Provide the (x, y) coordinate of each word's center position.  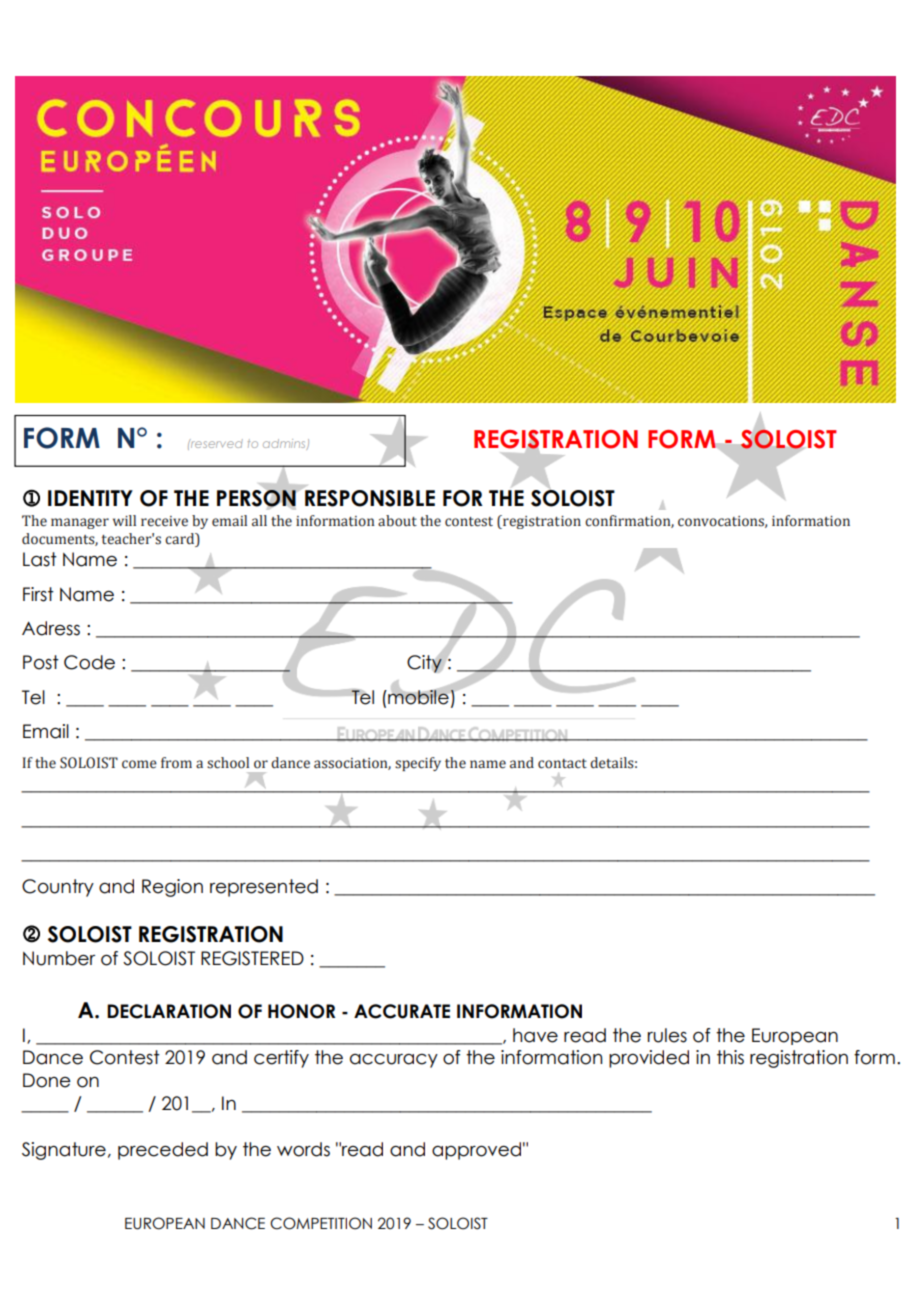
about (397, 521)
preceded (163, 1151)
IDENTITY (90, 498)
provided (649, 1059)
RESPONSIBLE (370, 498)
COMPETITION (321, 1223)
